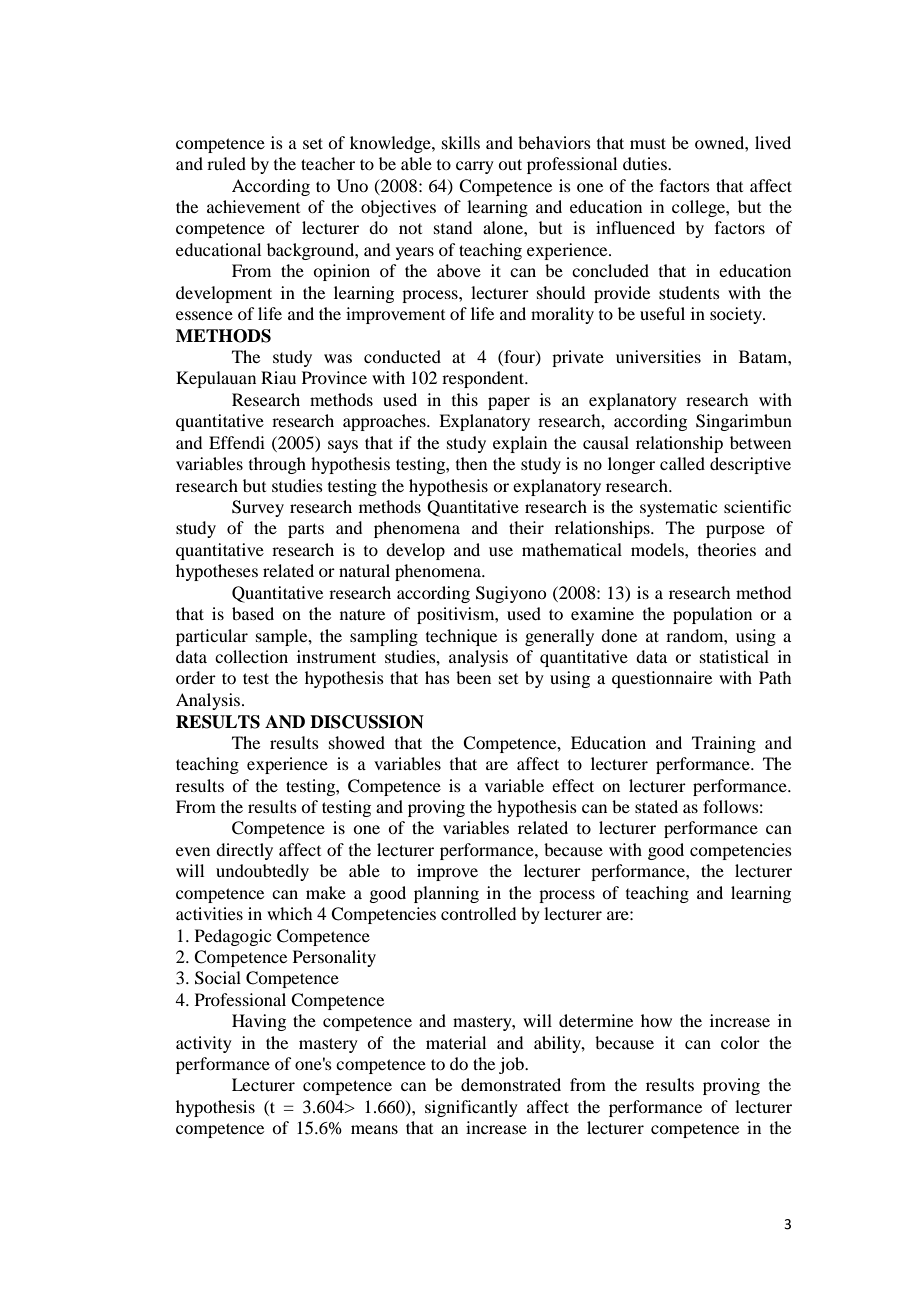 This screenshot has width=924, height=1307. What do you see at coordinates (475, 167) in the screenshot?
I see `carry` at bounding box center [475, 167].
